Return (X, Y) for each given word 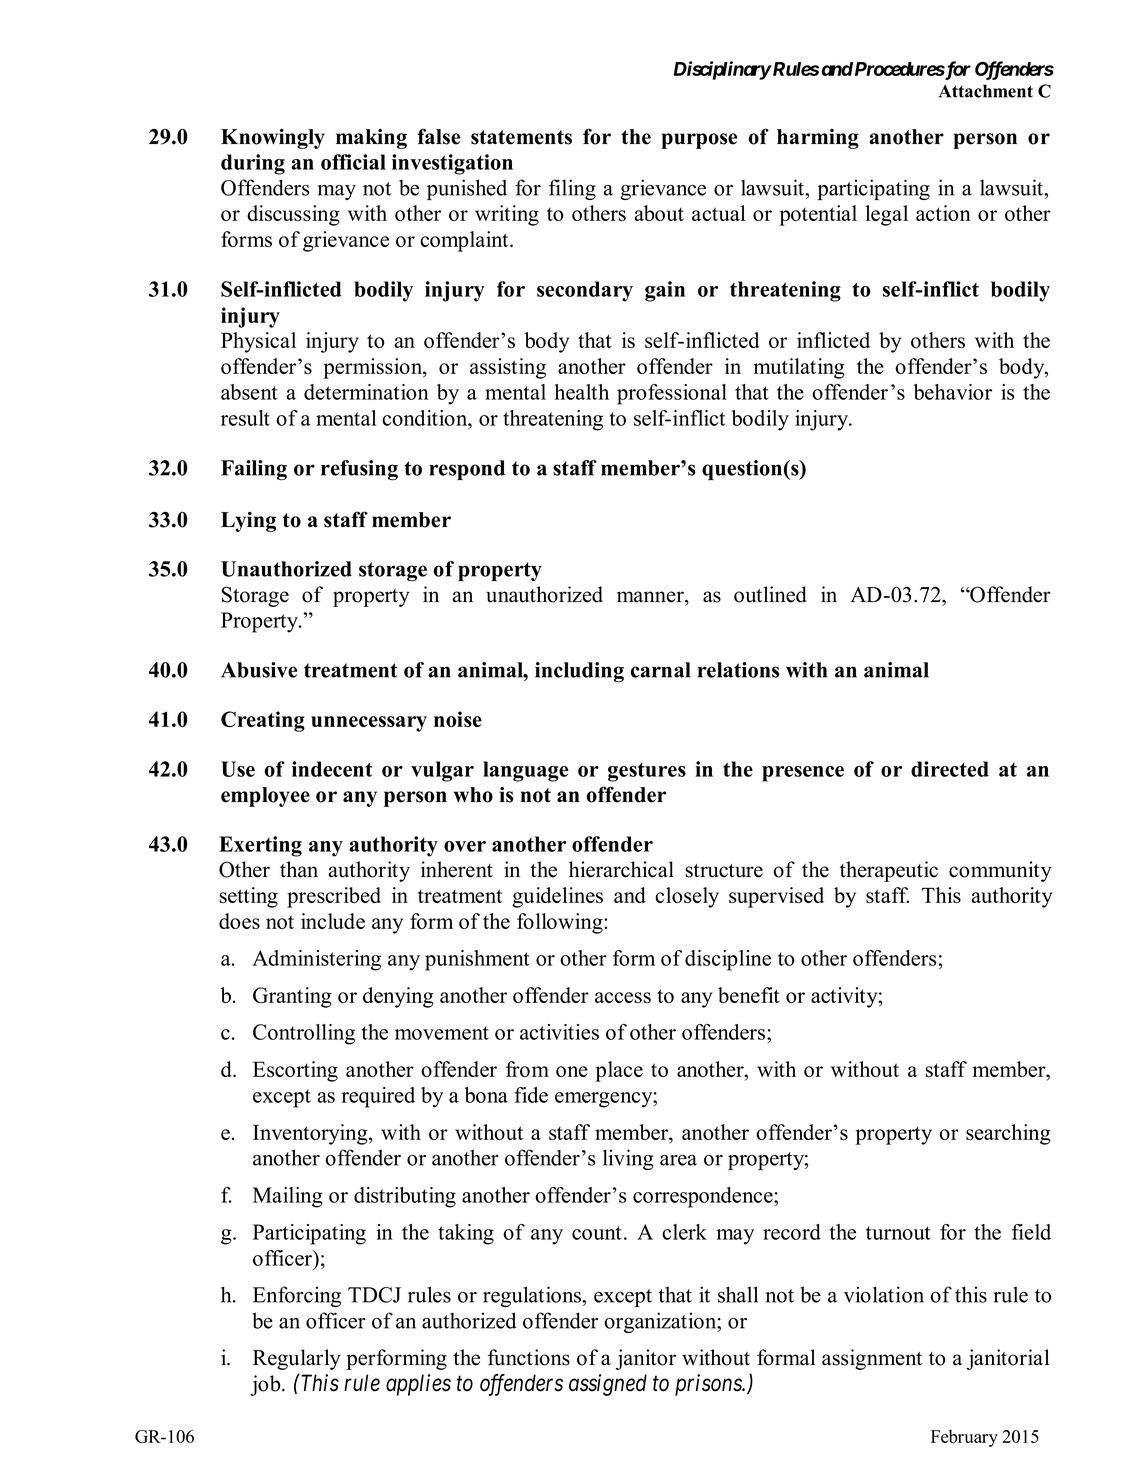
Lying (248, 521)
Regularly (297, 1359)
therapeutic (889, 871)
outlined (770, 594)
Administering (316, 960)
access (623, 997)
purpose (699, 141)
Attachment (986, 91)
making (371, 139)
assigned (608, 1385)
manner (651, 597)
